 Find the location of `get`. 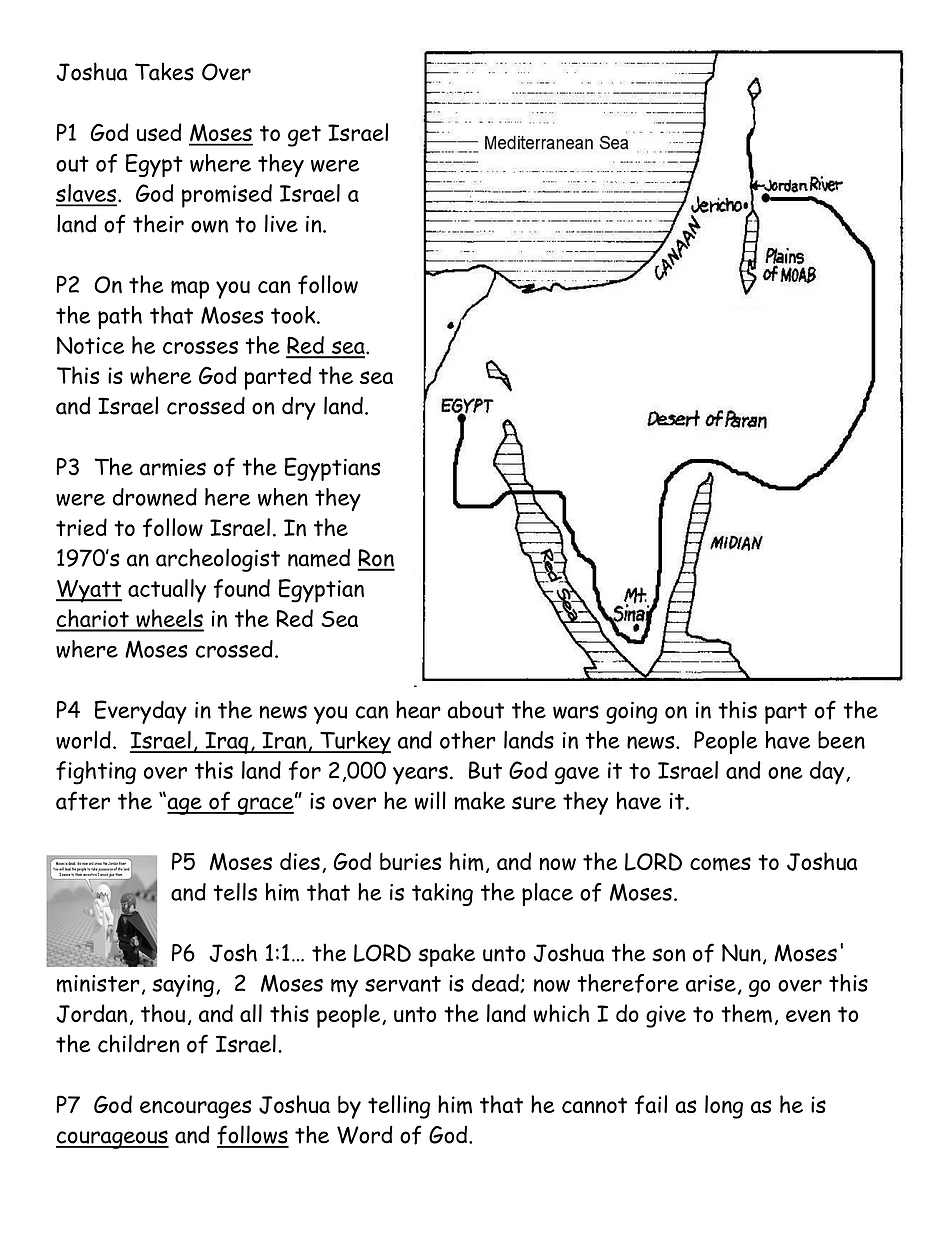

get is located at coordinates (304, 136).
